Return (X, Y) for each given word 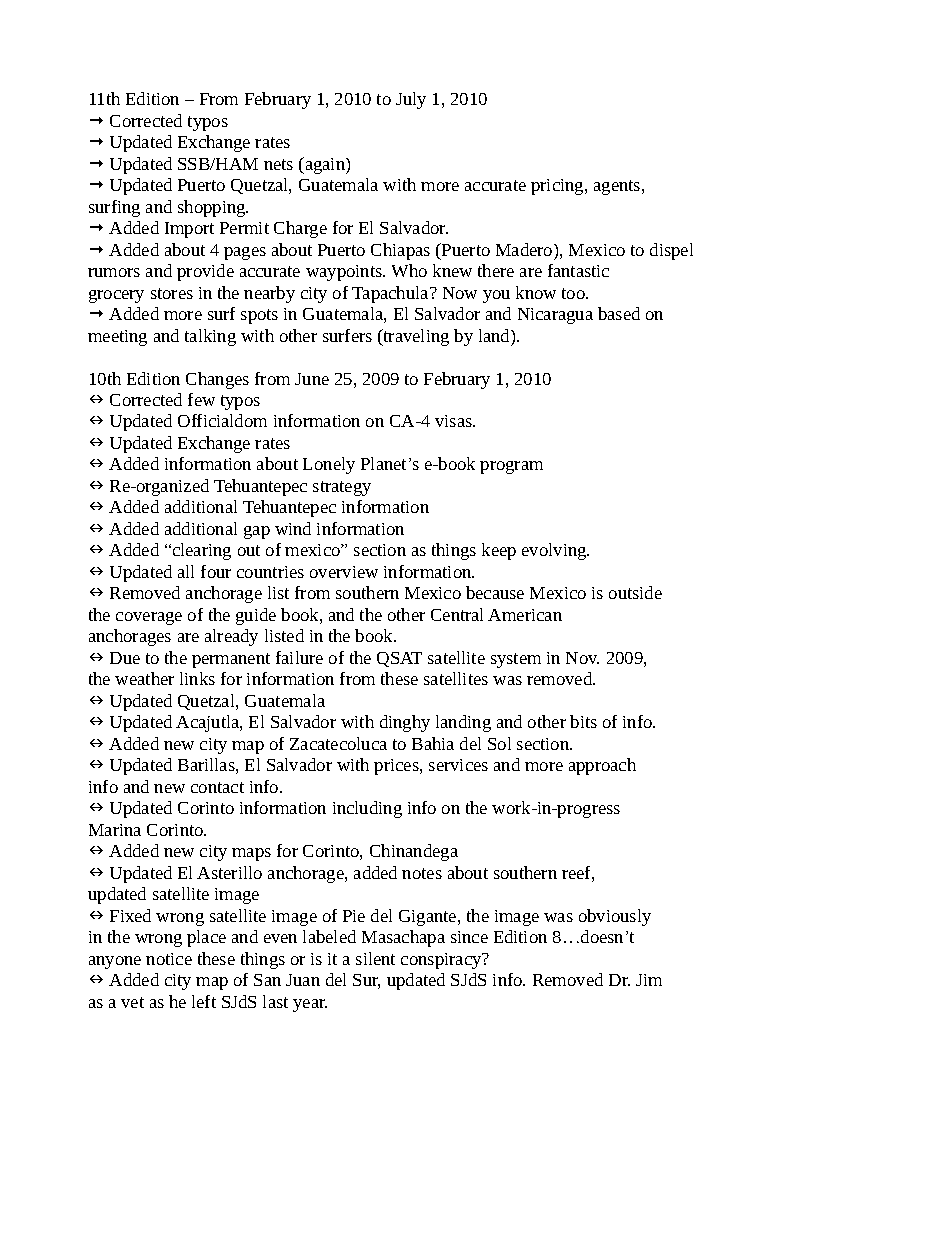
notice (169, 959)
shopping (213, 208)
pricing (558, 187)
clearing (202, 551)
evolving (555, 551)
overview (344, 572)
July (411, 100)
